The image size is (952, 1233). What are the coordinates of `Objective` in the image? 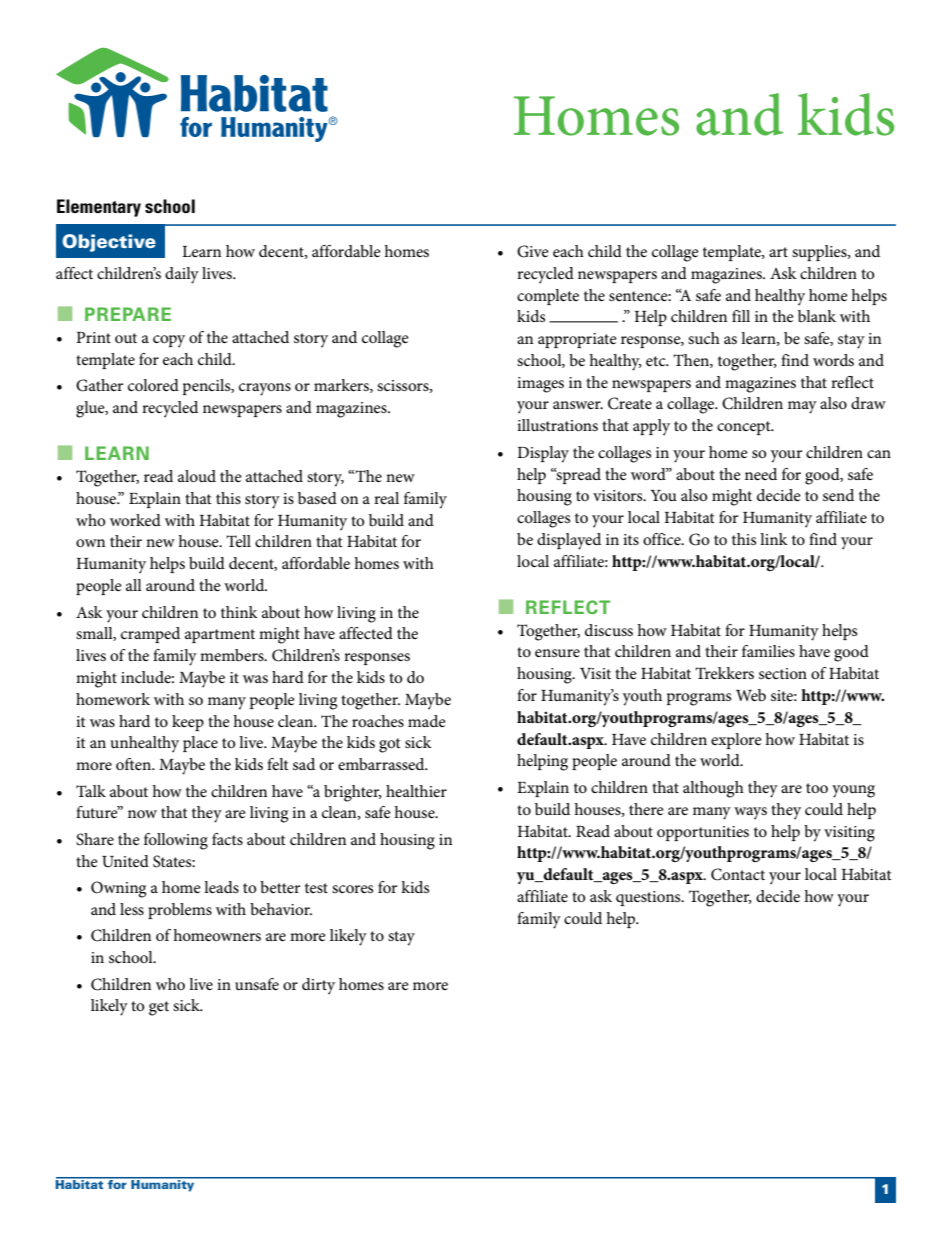 It's located at (109, 243).
